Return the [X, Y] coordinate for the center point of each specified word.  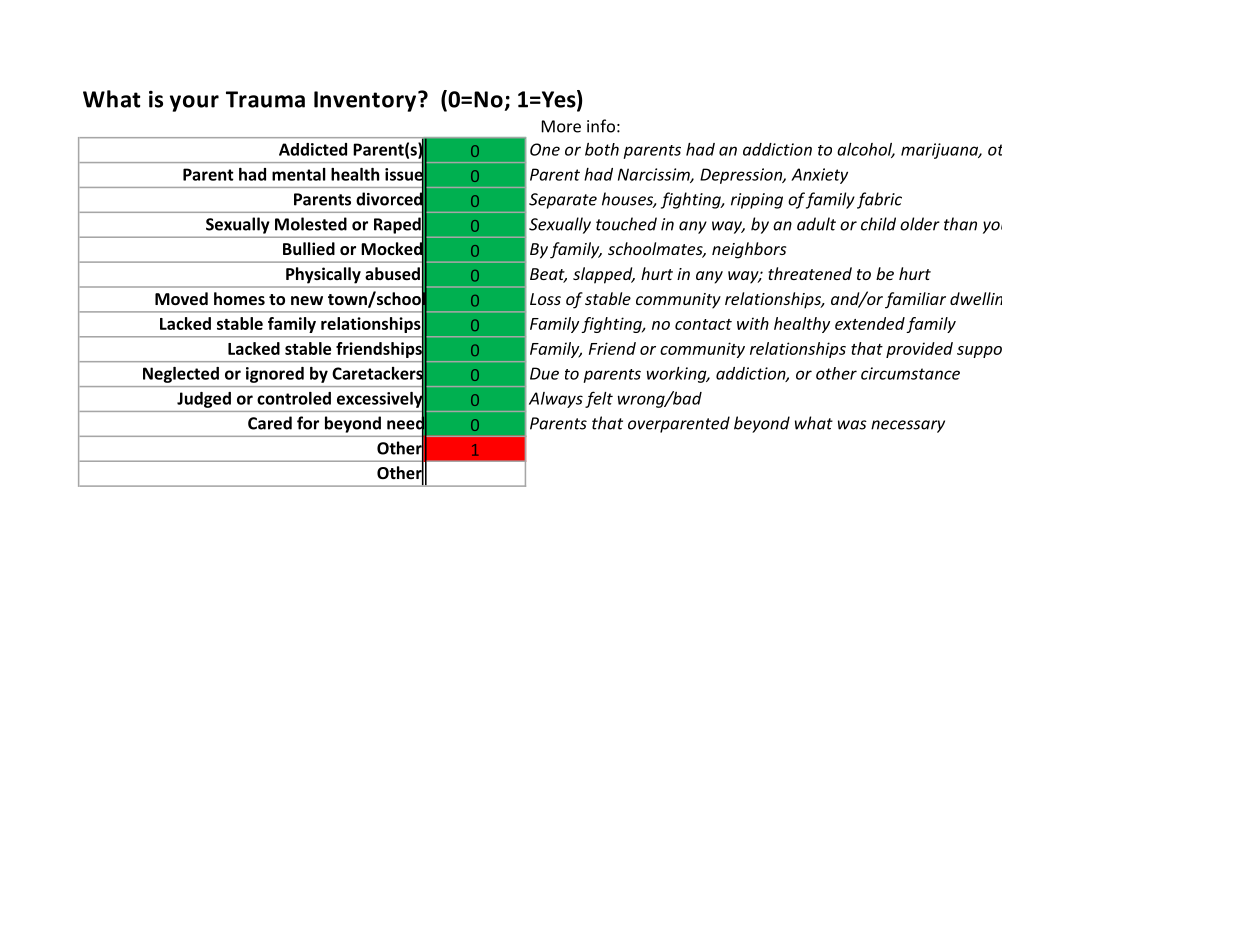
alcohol [866, 150]
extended [870, 323]
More [561, 126]
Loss [545, 299]
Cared [270, 423]
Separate [563, 201]
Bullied [309, 248]
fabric [879, 200]
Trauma [265, 99]
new [307, 300]
